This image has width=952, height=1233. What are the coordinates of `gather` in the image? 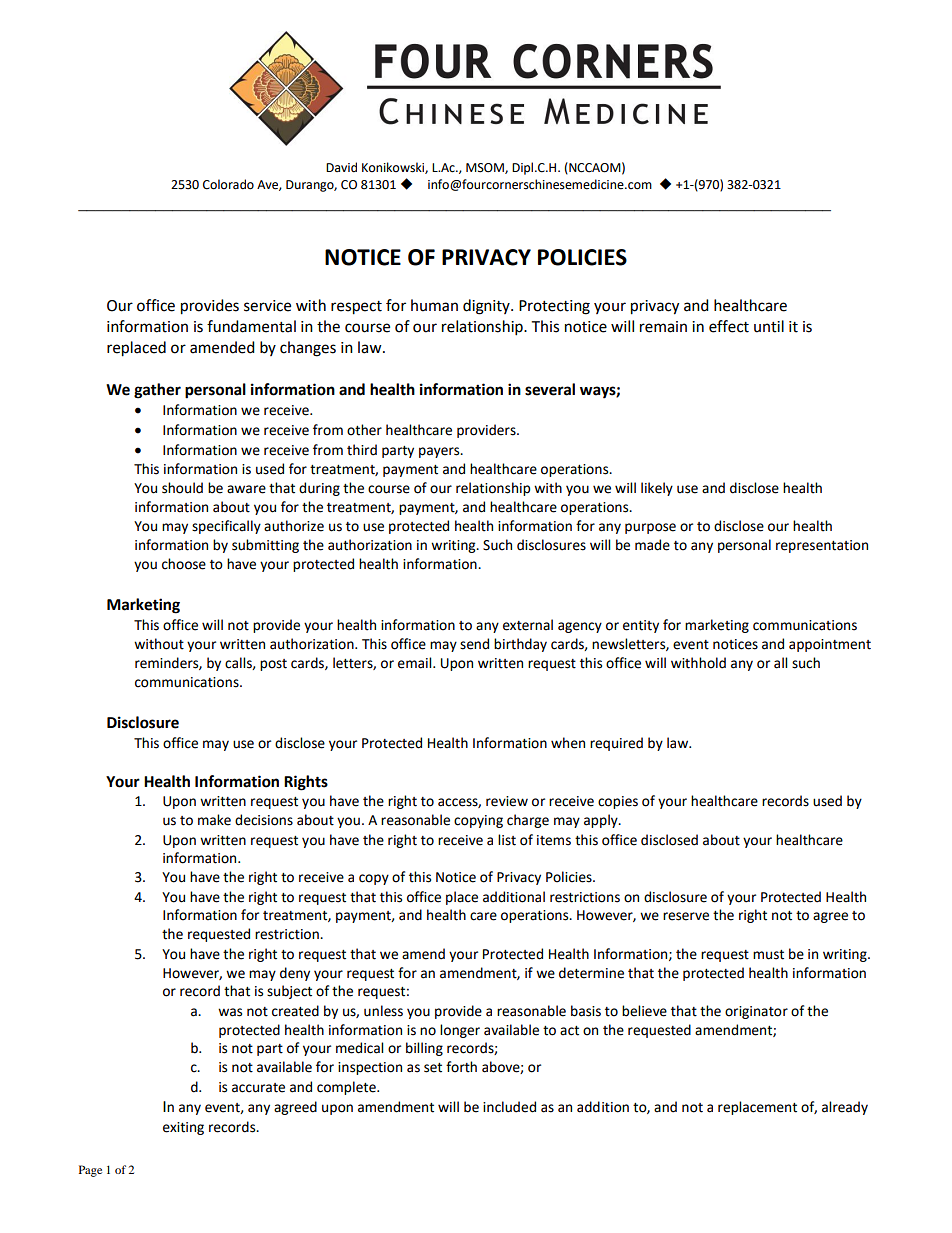 It's located at (157, 391).
